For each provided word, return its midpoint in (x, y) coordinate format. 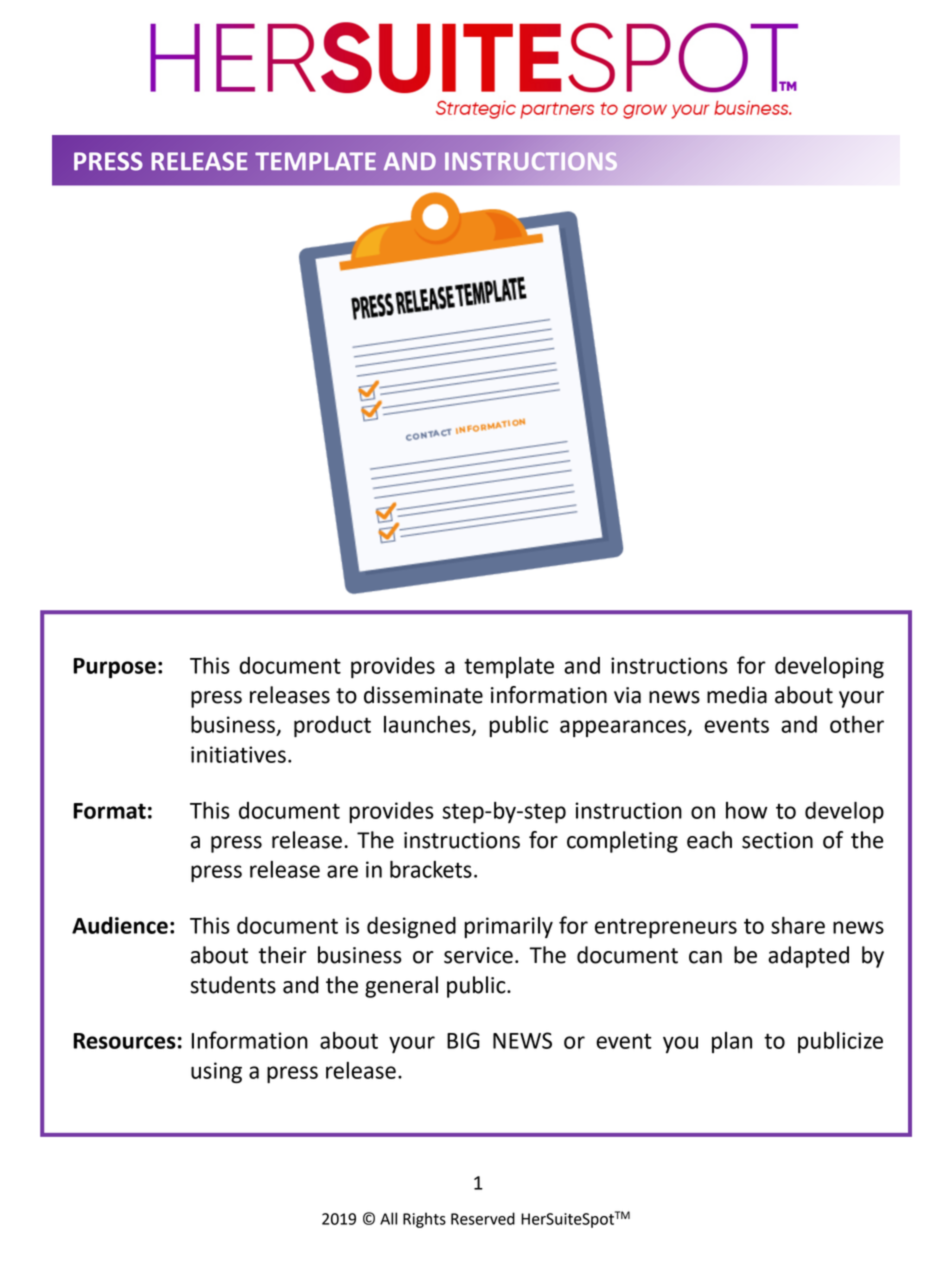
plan (732, 1042)
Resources (124, 1041)
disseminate (423, 695)
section (777, 840)
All (388, 1218)
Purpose (114, 668)
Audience (120, 925)
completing (622, 842)
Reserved (483, 1218)
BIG (463, 1040)
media (737, 695)
